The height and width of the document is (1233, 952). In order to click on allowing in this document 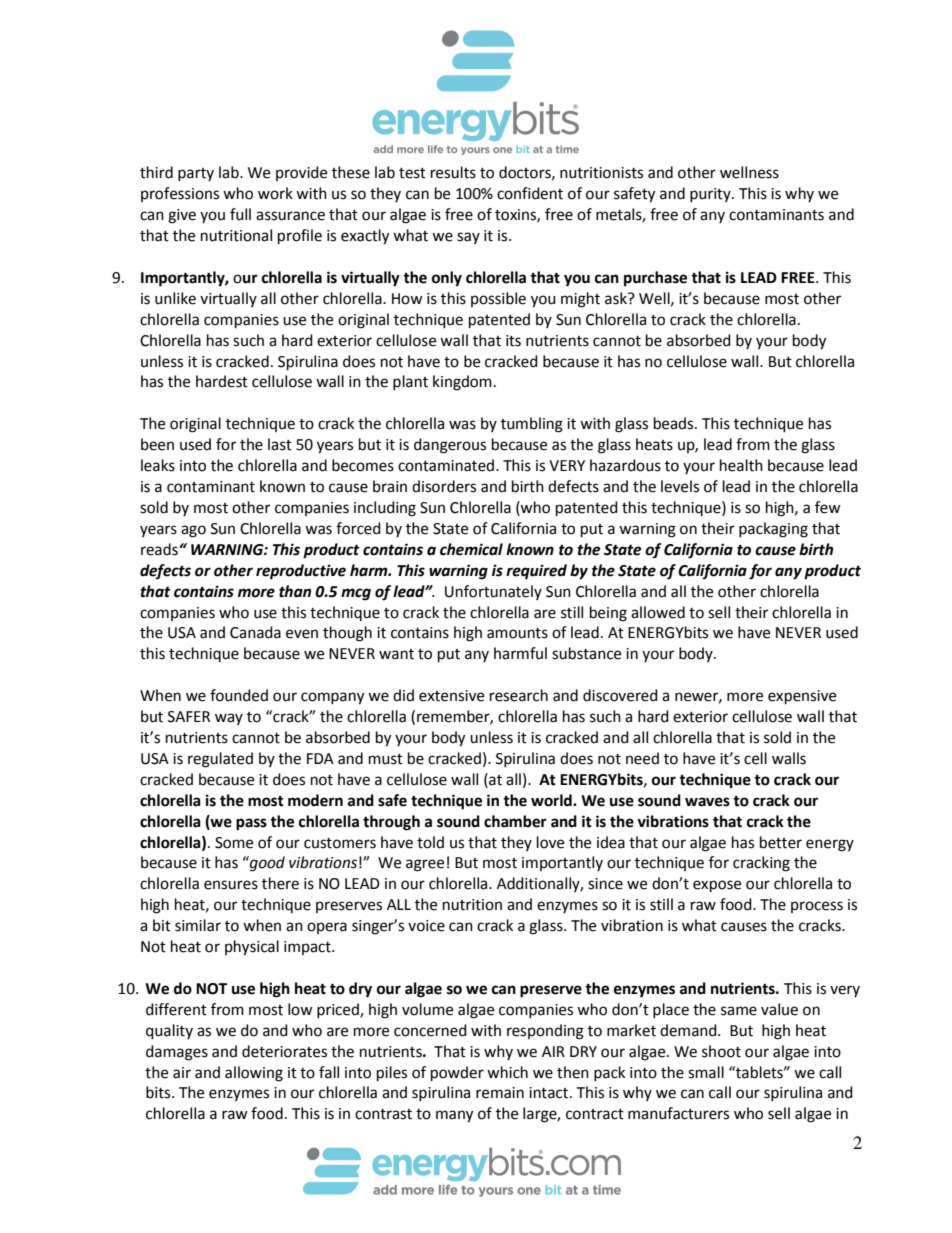, I will do `click(254, 1074)`.
